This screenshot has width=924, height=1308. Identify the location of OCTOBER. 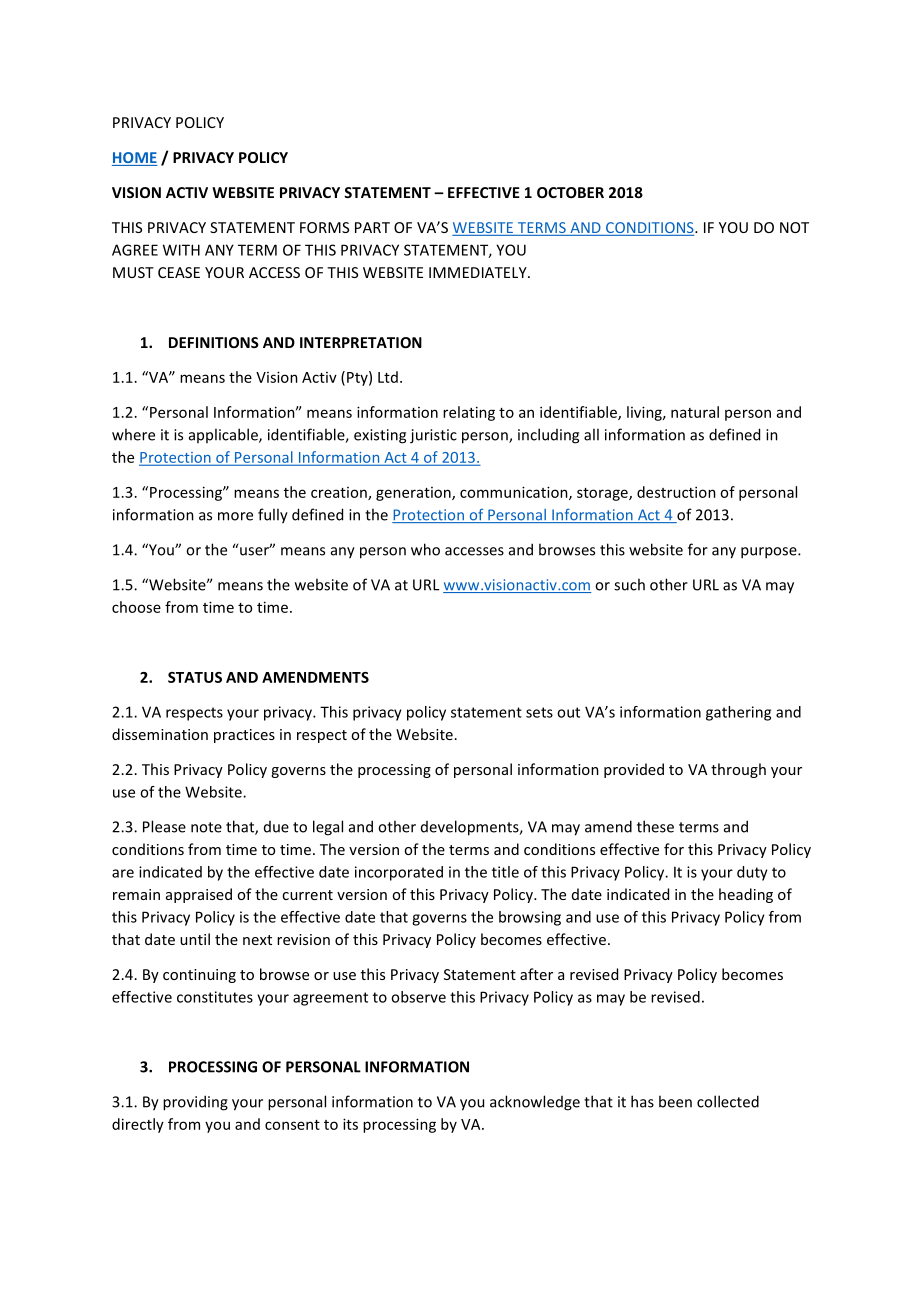
(570, 192).
